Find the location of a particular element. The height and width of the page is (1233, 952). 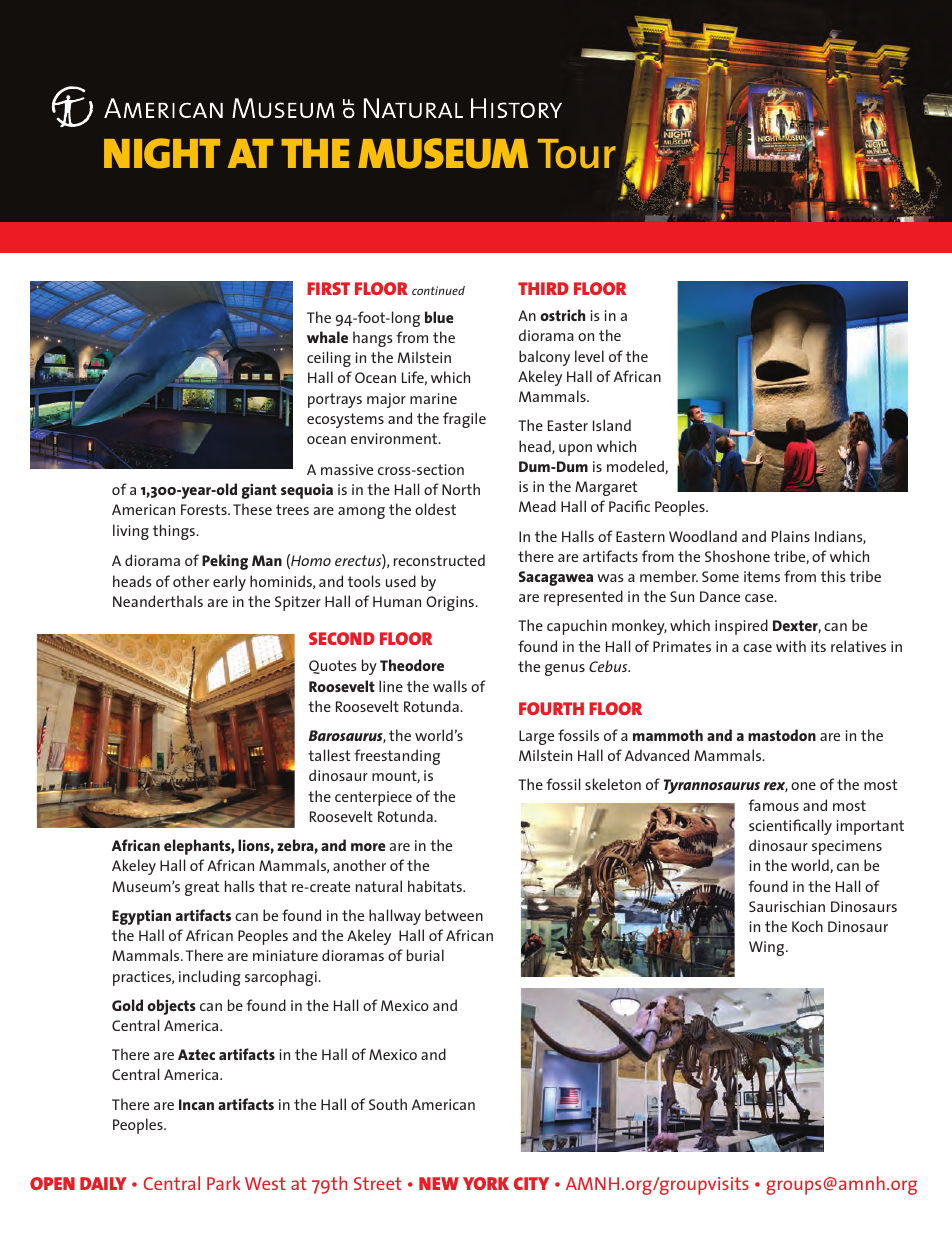

THIRD is located at coordinates (543, 288).
